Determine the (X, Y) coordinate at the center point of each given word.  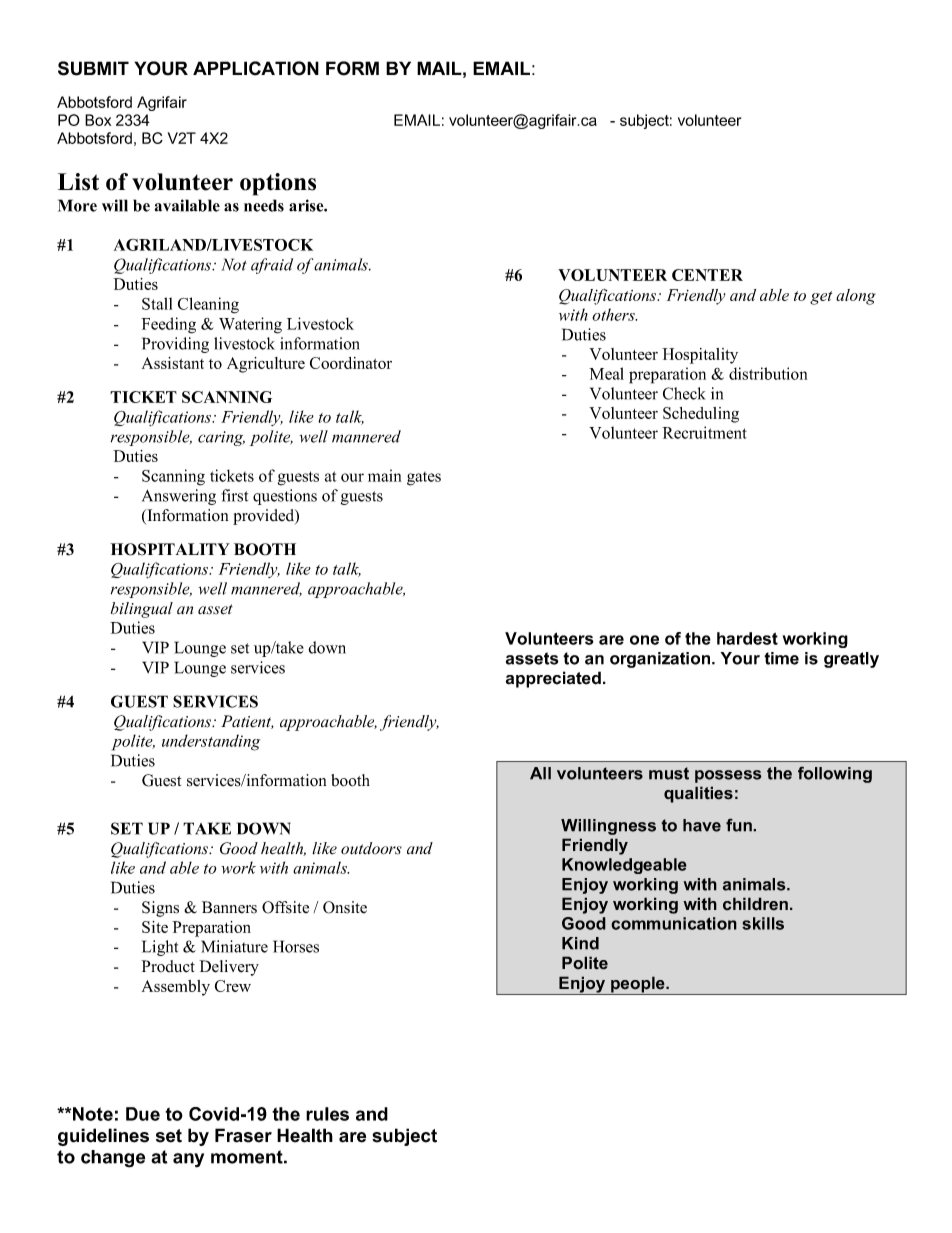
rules (327, 1114)
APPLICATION (256, 68)
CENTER (707, 275)
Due (143, 1114)
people (638, 985)
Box (98, 120)
